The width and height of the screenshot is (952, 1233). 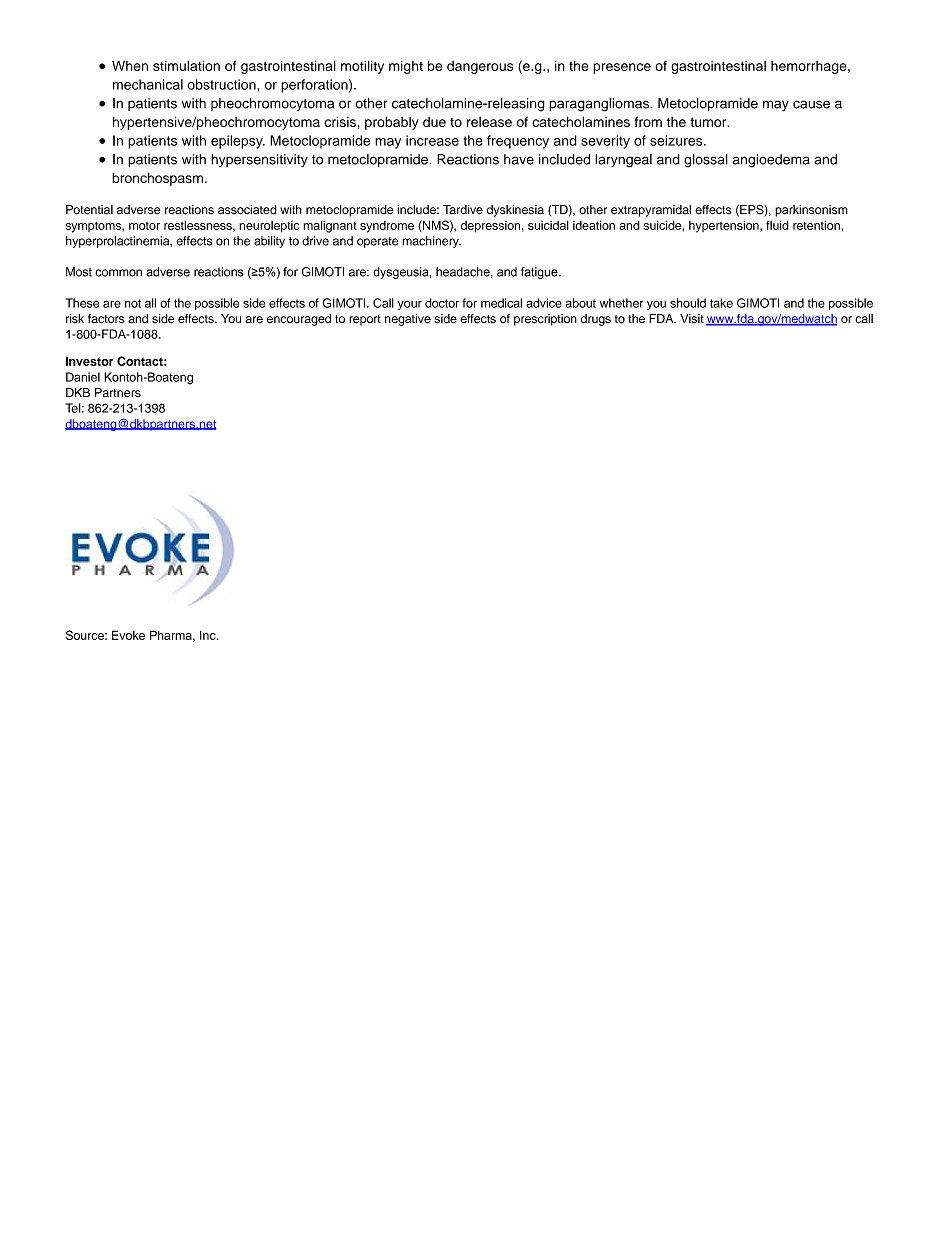 What do you see at coordinates (721, 303) in the screenshot?
I see `take` at bounding box center [721, 303].
